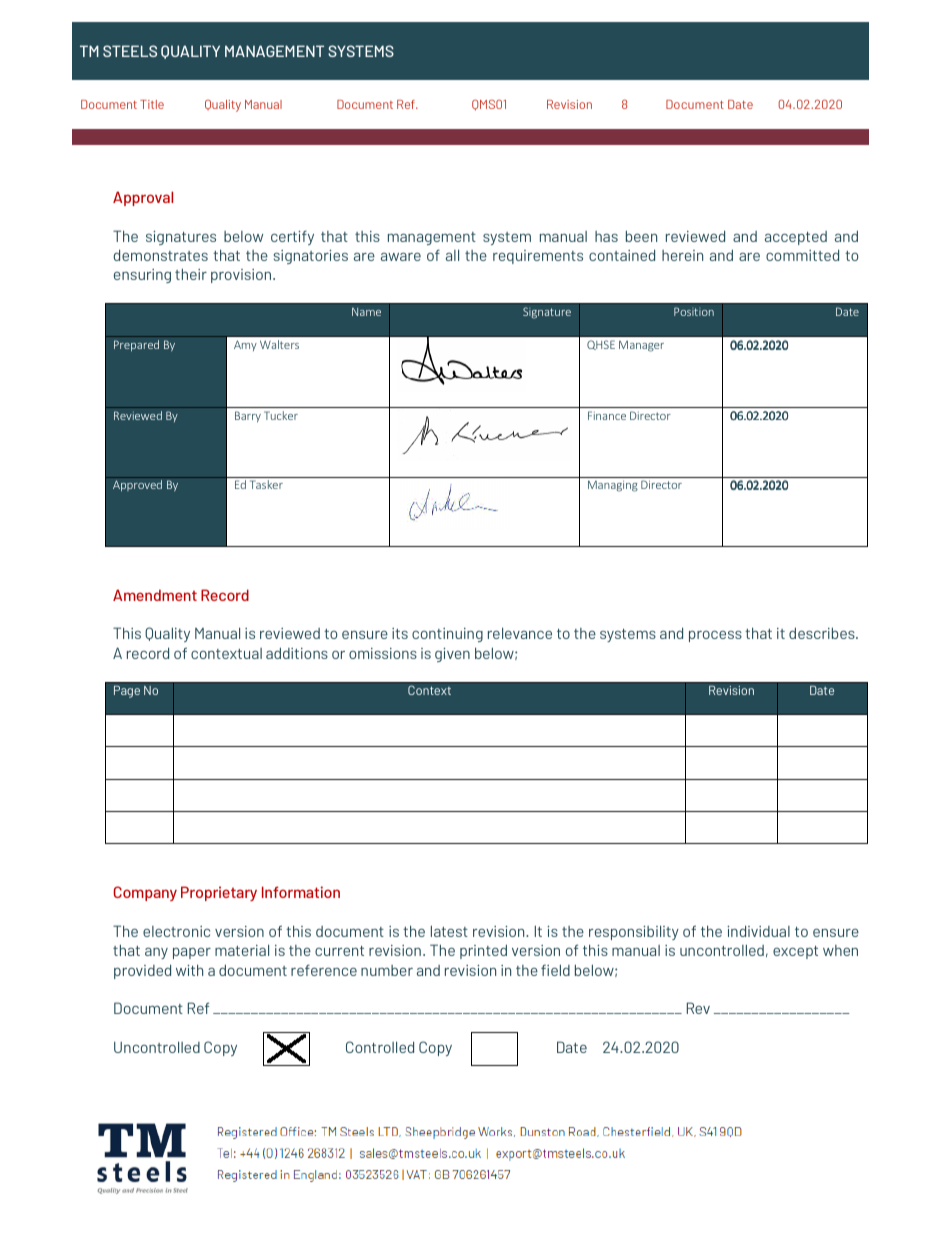 The image size is (952, 1233). Describe the element at coordinates (483, 951) in the screenshot. I see `printed` at that location.
